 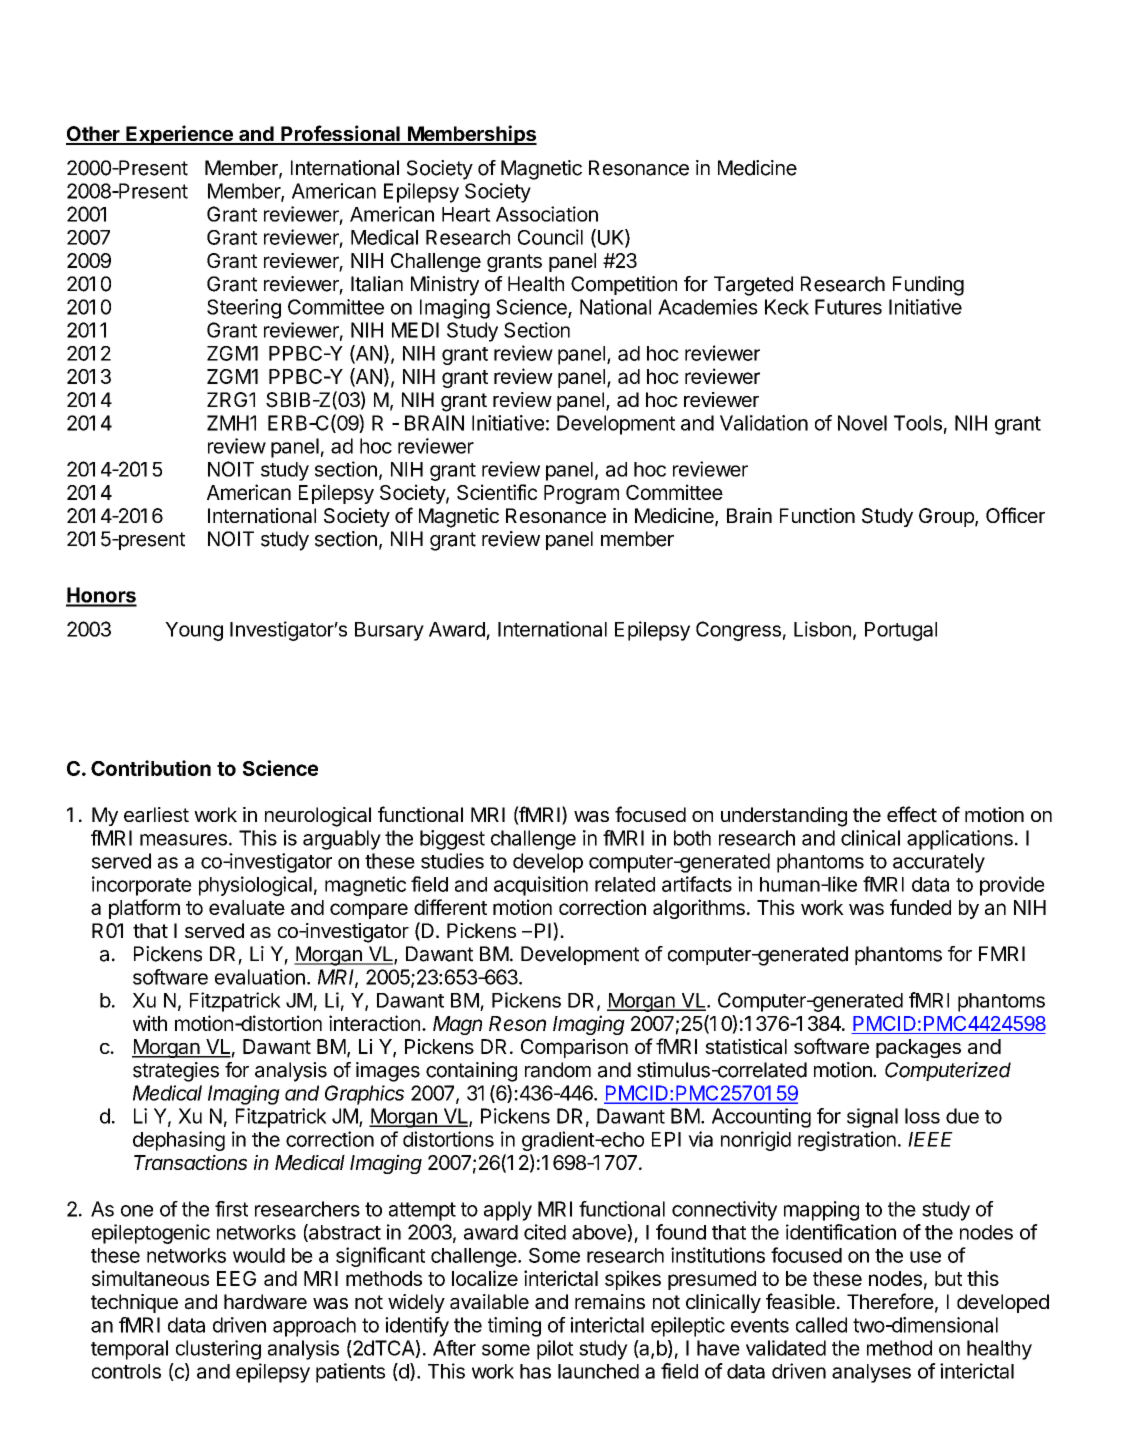 I want to click on Program, so click(x=581, y=494).
